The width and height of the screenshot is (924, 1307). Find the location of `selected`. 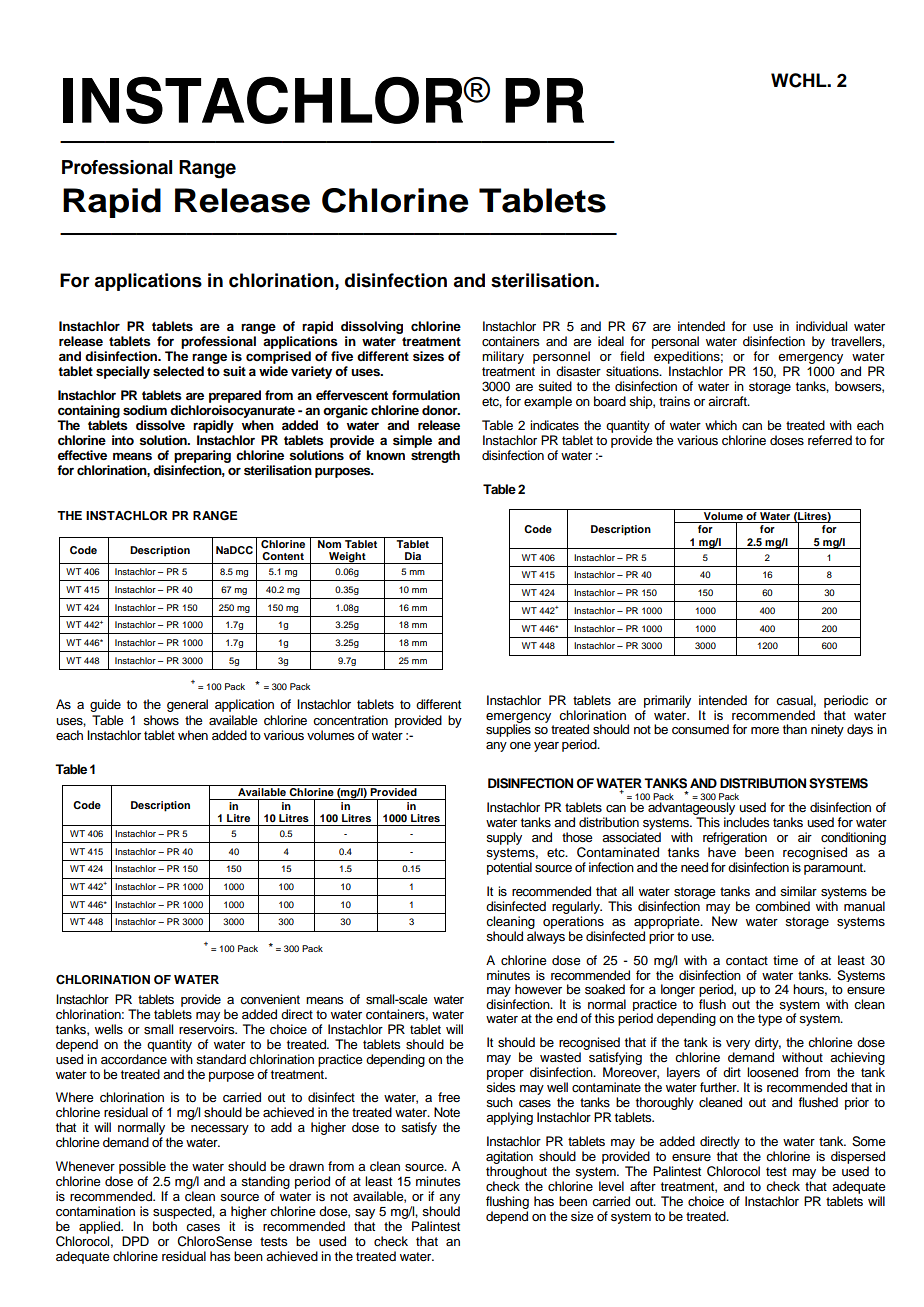

selected is located at coordinates (178, 371).
